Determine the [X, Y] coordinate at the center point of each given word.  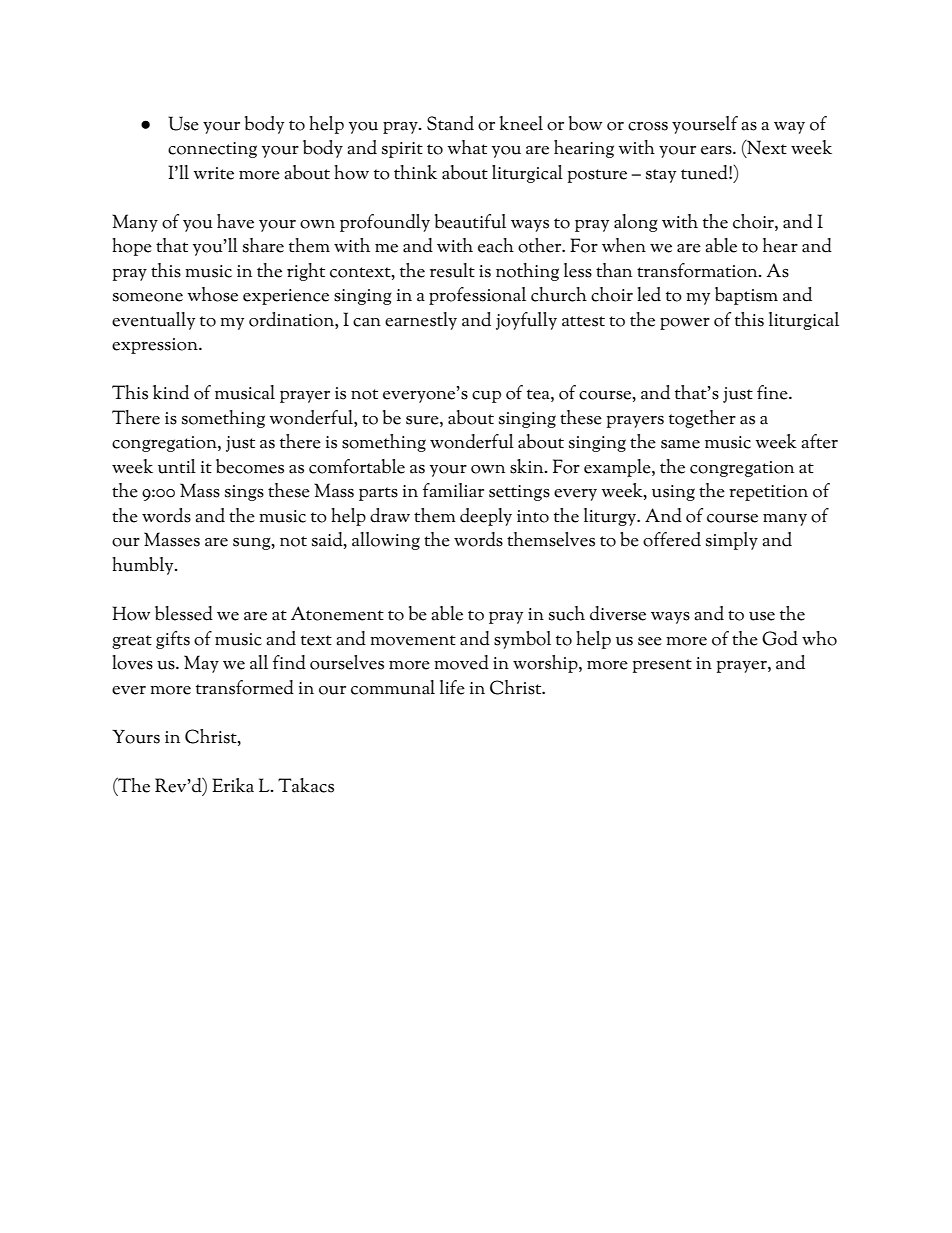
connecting [212, 150]
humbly [144, 566]
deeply [486, 517]
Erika [233, 785]
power [685, 324]
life [452, 687]
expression [156, 346]
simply [732, 541]
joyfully [526, 321]
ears [717, 150]
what [467, 147]
